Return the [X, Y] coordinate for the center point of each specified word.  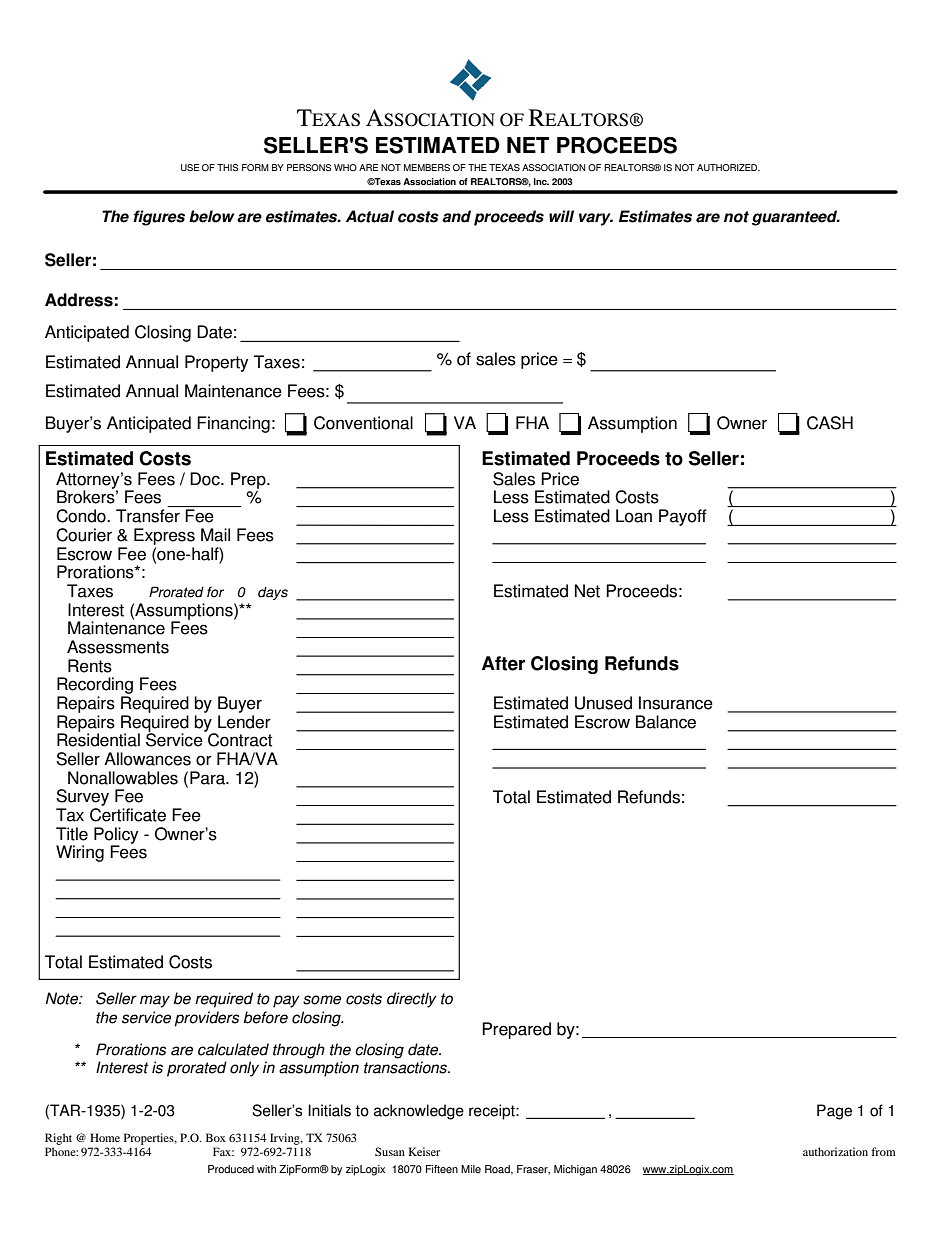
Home [105, 1137]
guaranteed [796, 218]
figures [159, 218]
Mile [471, 1169]
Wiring [80, 853]
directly [412, 1000]
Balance [666, 722]
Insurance [676, 703]
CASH [830, 423]
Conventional [363, 423]
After [503, 663]
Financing [233, 424]
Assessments [118, 647]
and [456, 216]
